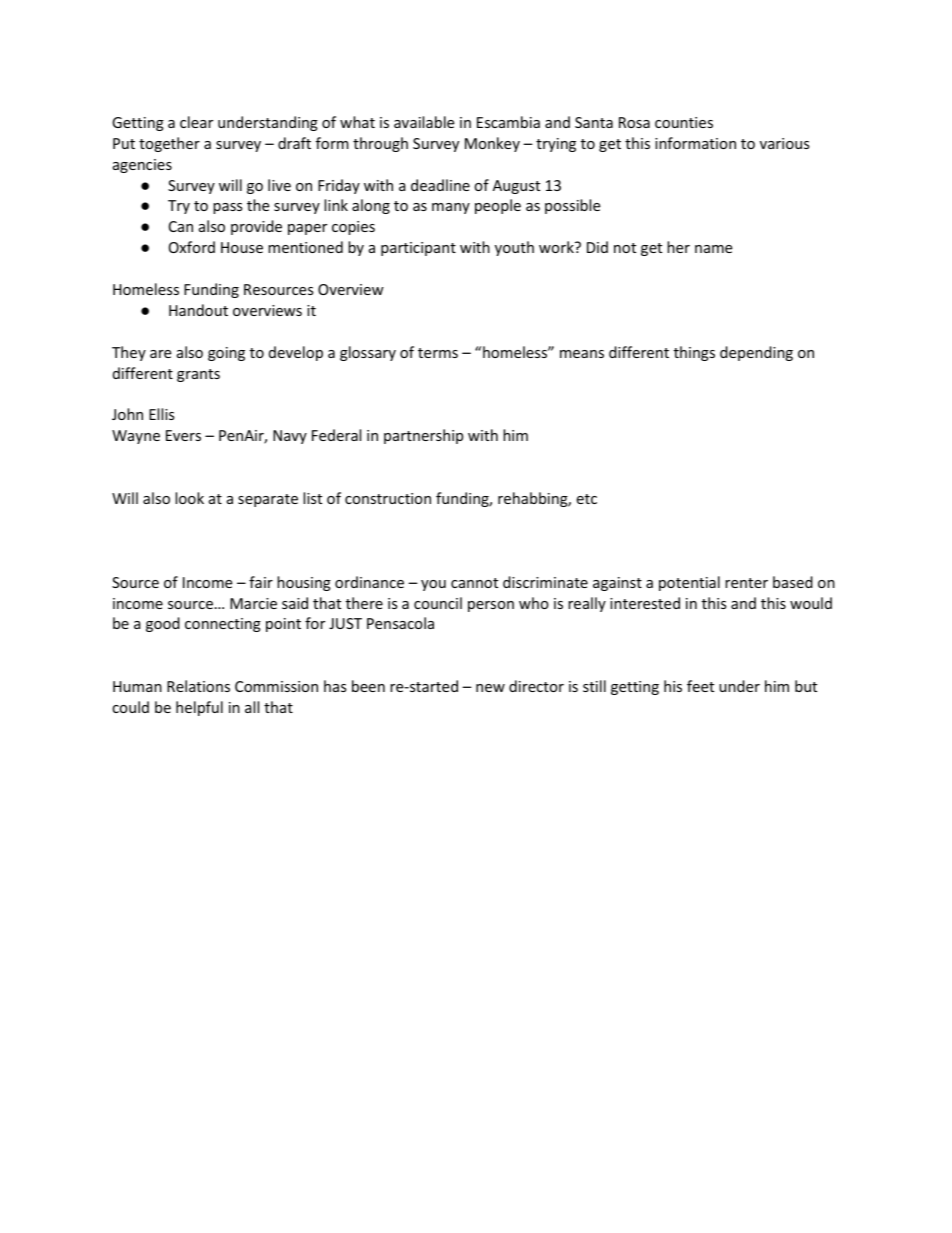 The height and width of the screenshot is (1233, 952). What do you see at coordinates (161, 414) in the screenshot?
I see `Ellis` at bounding box center [161, 414].
